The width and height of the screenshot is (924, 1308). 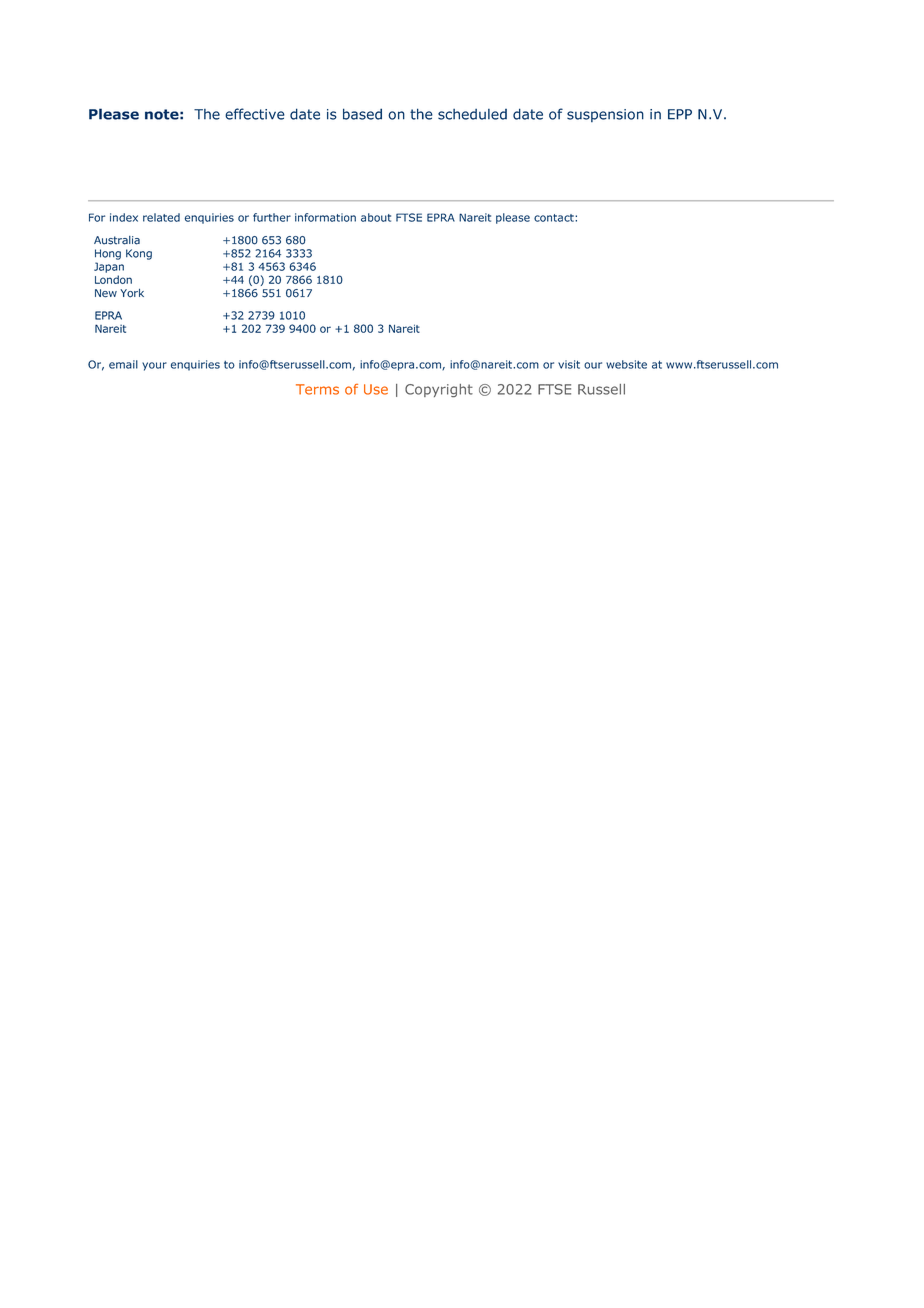 What do you see at coordinates (272, 217) in the screenshot?
I see `further` at bounding box center [272, 217].
